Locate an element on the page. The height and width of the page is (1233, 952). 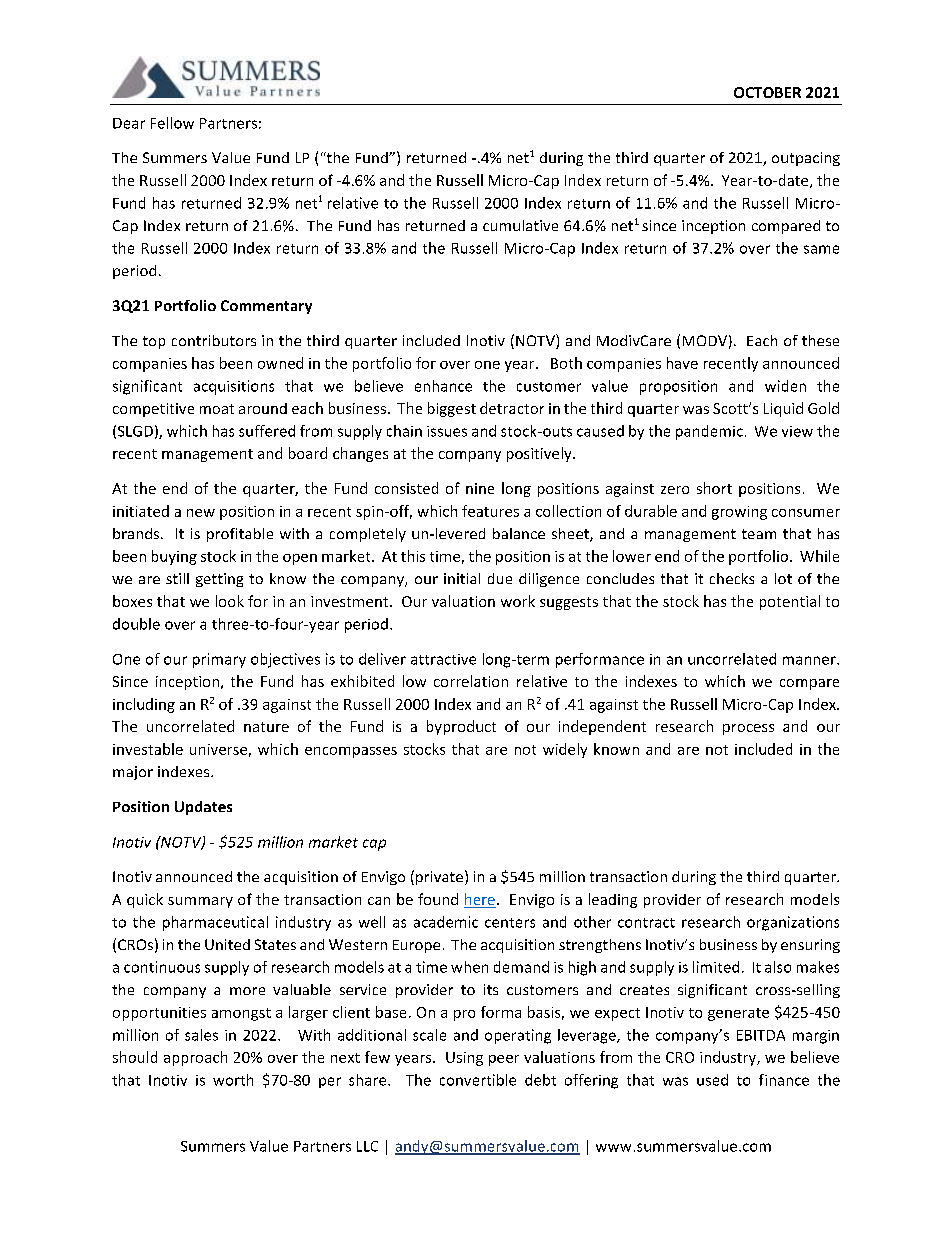
issues is located at coordinates (447, 431).
